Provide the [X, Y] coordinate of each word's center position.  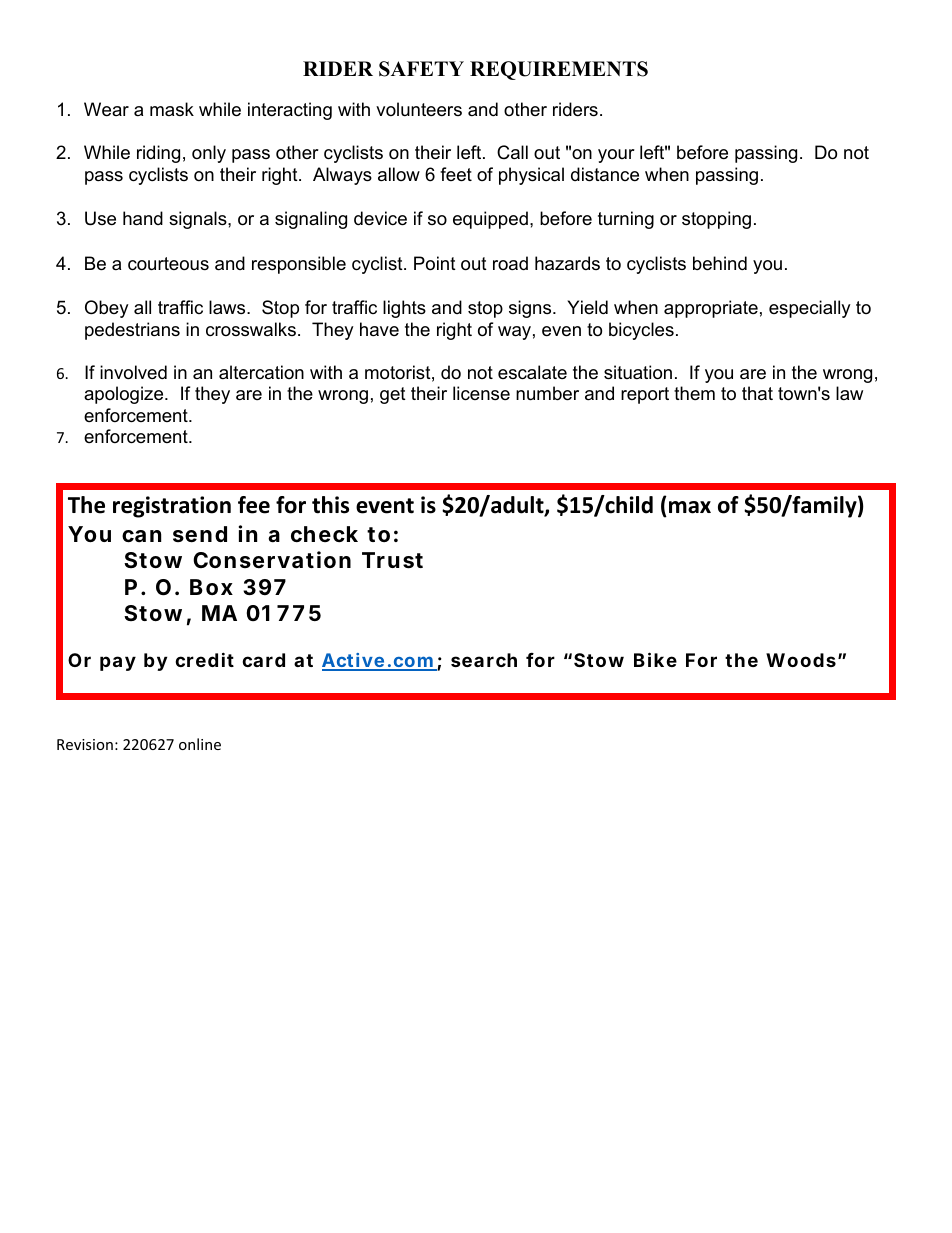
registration [172, 507]
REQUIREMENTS [559, 70]
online [200, 744]
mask [172, 109]
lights [404, 309]
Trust [392, 560]
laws [228, 307]
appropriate [711, 309]
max [690, 507]
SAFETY [421, 69]
